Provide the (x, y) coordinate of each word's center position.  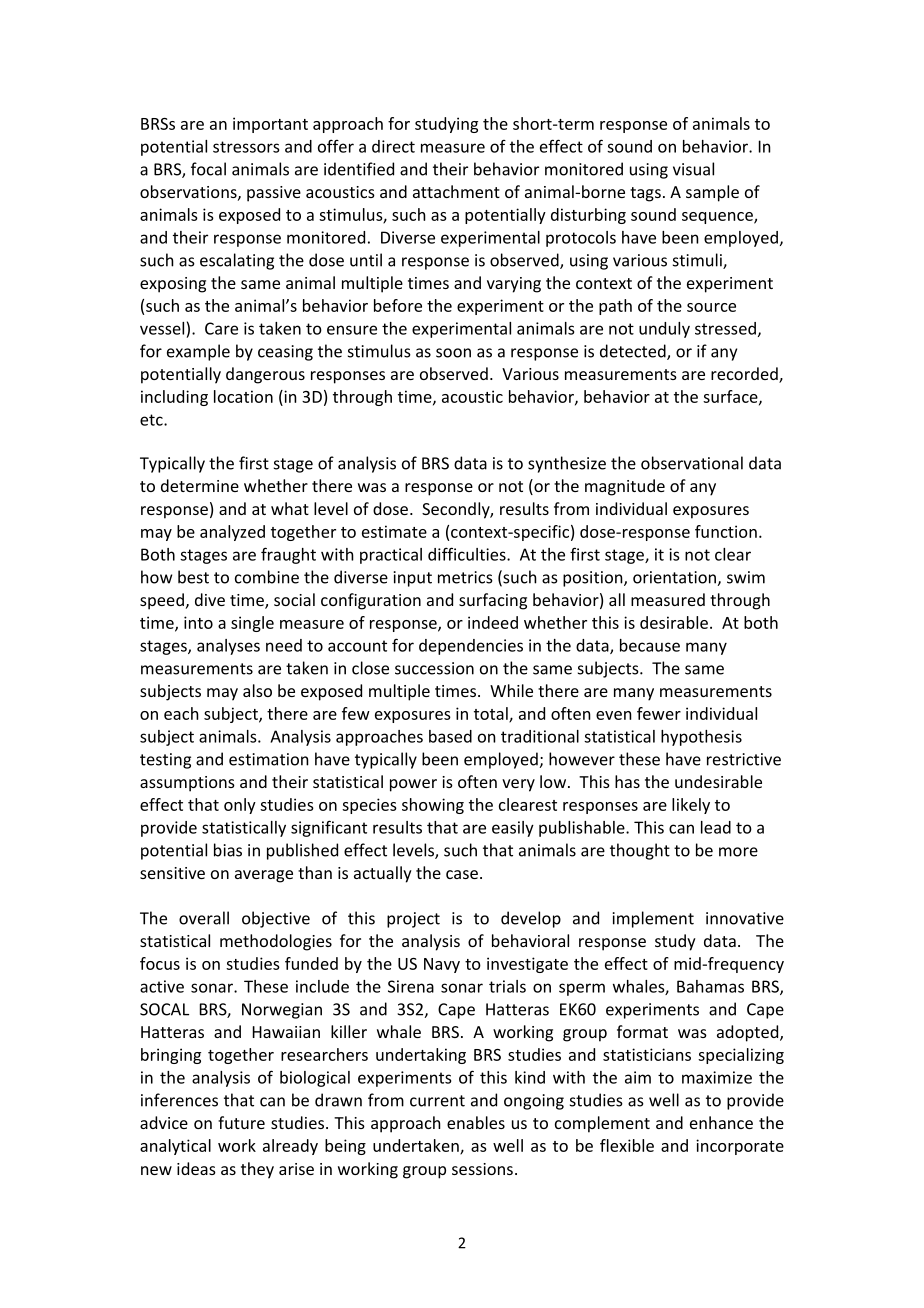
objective (276, 919)
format (642, 1031)
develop (531, 919)
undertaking (421, 1056)
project (413, 920)
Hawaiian (286, 1032)
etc (152, 420)
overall (204, 918)
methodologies (276, 942)
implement (653, 919)
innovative (745, 918)
